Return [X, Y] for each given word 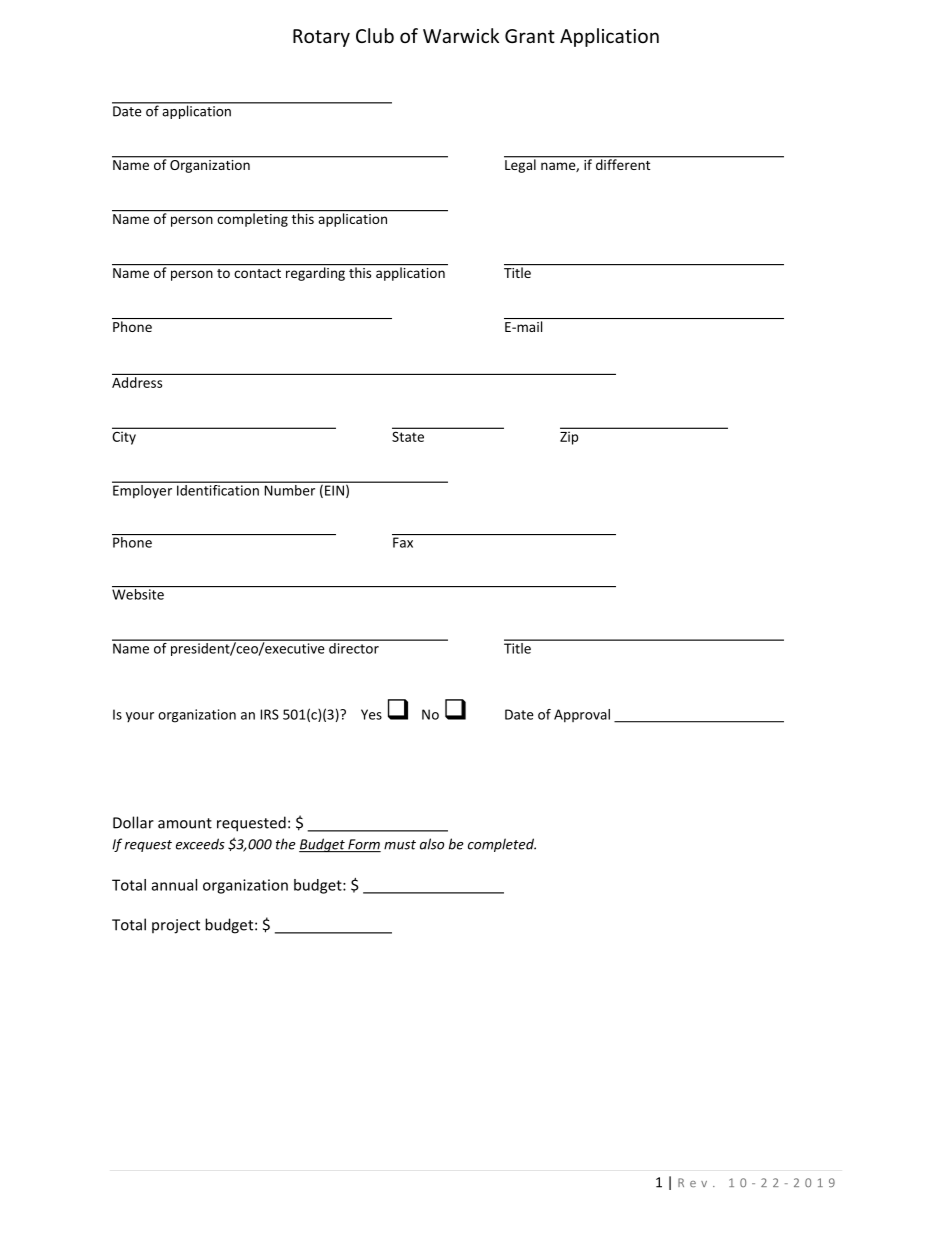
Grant [530, 36]
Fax [403, 542]
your [140, 717]
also [432, 844]
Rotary [321, 38]
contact [257, 273]
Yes [371, 714]
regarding [315, 274]
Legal [521, 165]
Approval [582, 716]
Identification [218, 489]
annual [174, 885]
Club [375, 35]
